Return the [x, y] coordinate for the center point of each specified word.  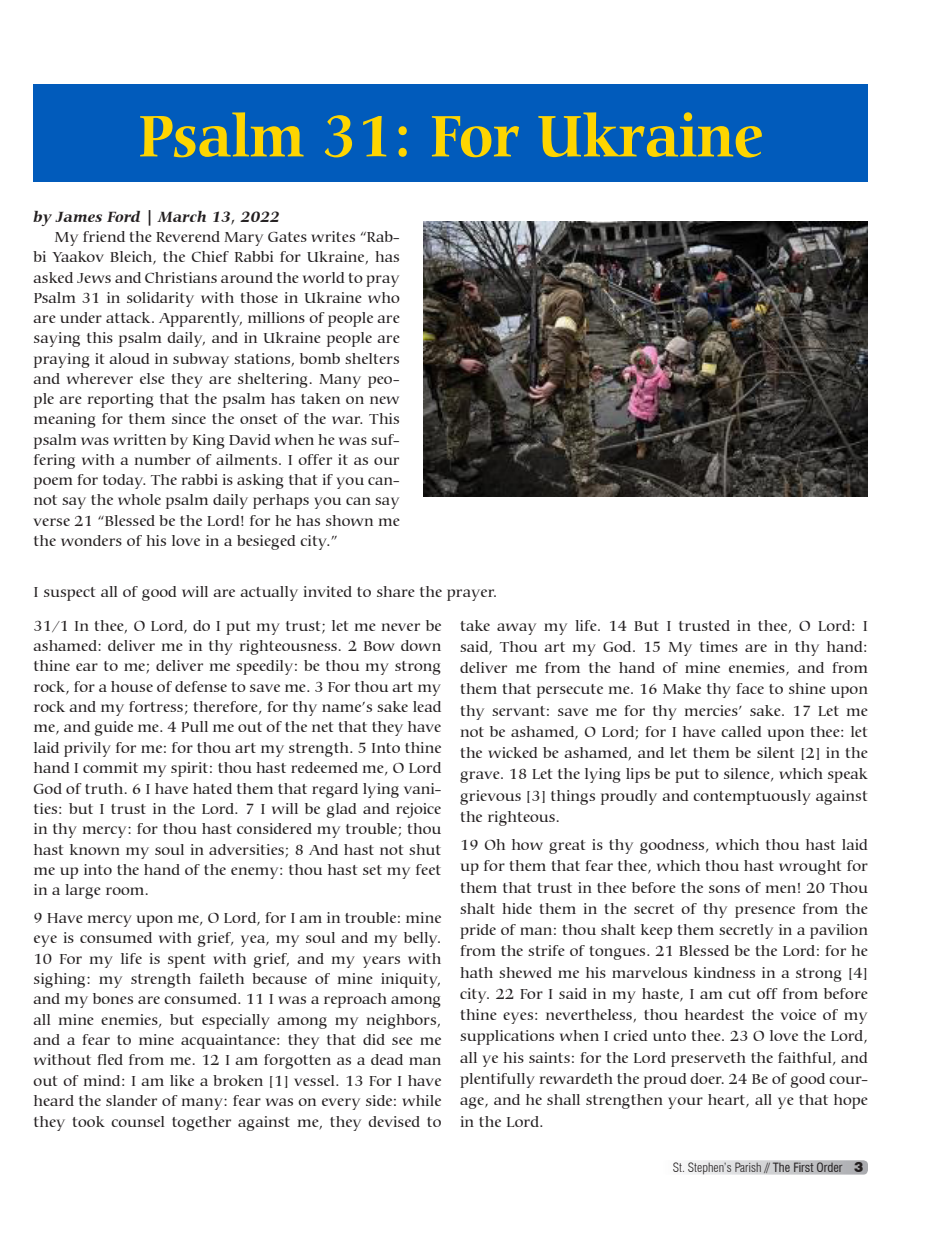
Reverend [188, 236]
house [132, 686]
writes [333, 236]
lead [427, 706]
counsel [137, 1121]
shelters [372, 358]
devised [394, 1121]
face [750, 688]
